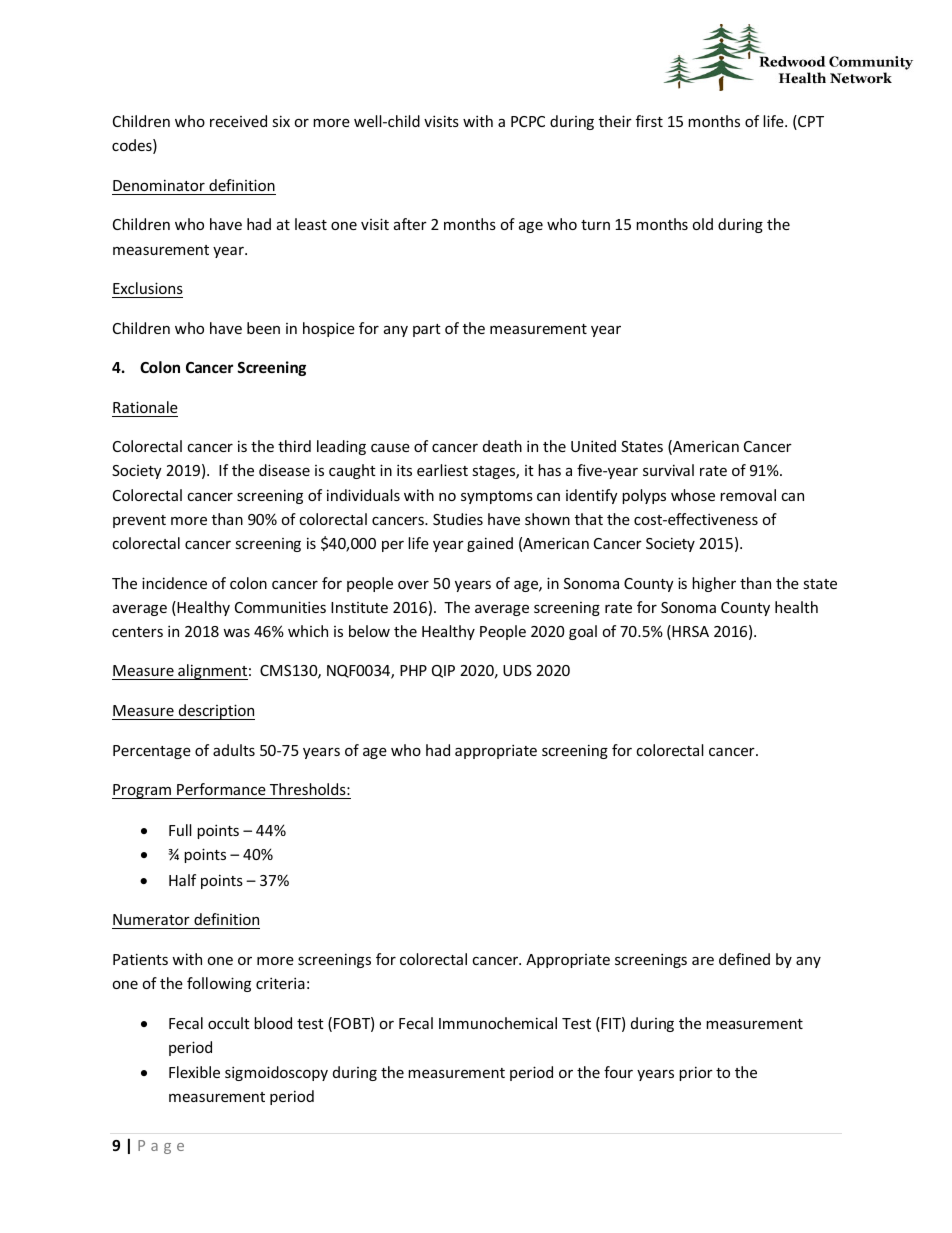  What do you see at coordinates (236, 633) in the screenshot?
I see `was` at bounding box center [236, 633].
